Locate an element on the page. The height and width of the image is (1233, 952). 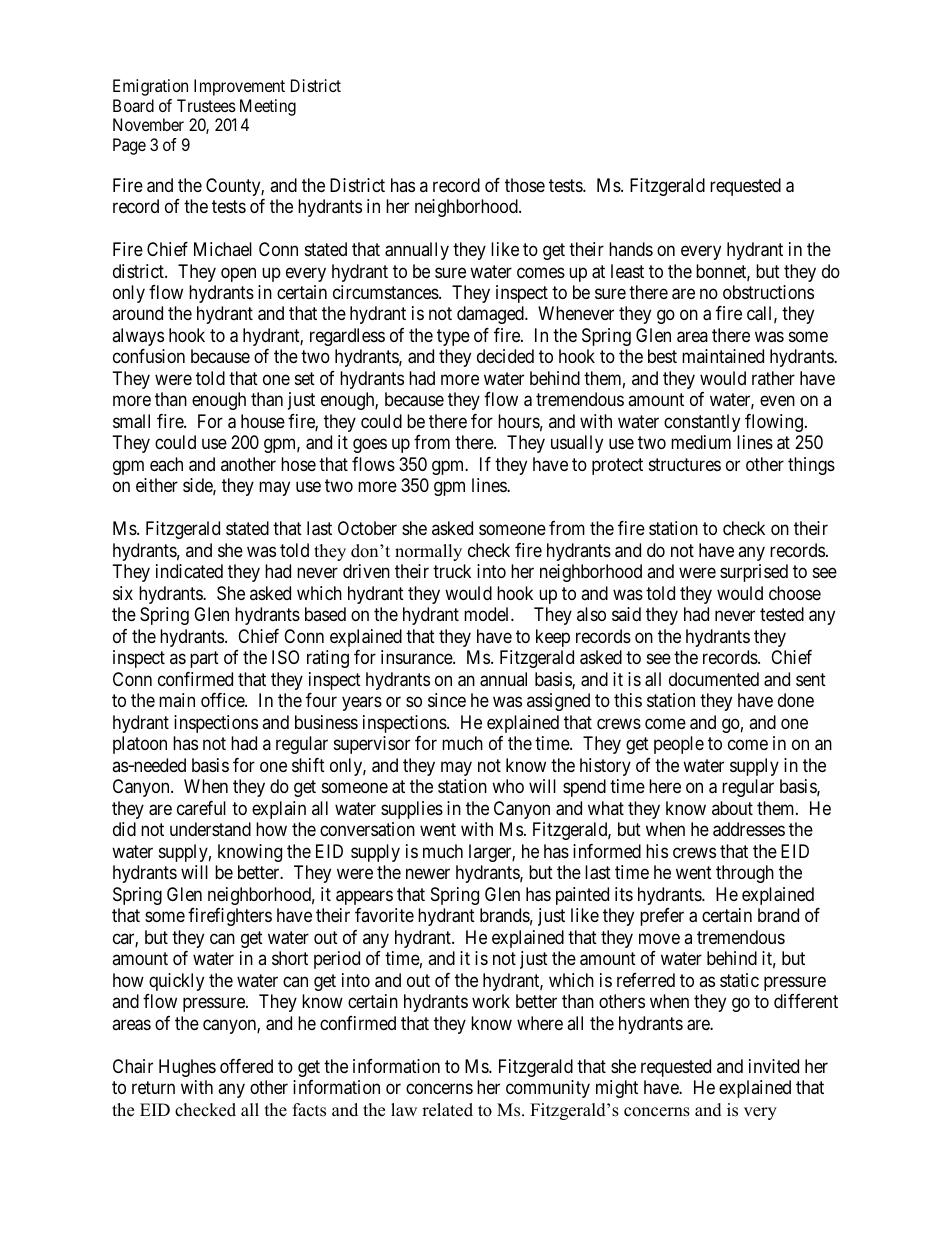
medium is located at coordinates (701, 442).
